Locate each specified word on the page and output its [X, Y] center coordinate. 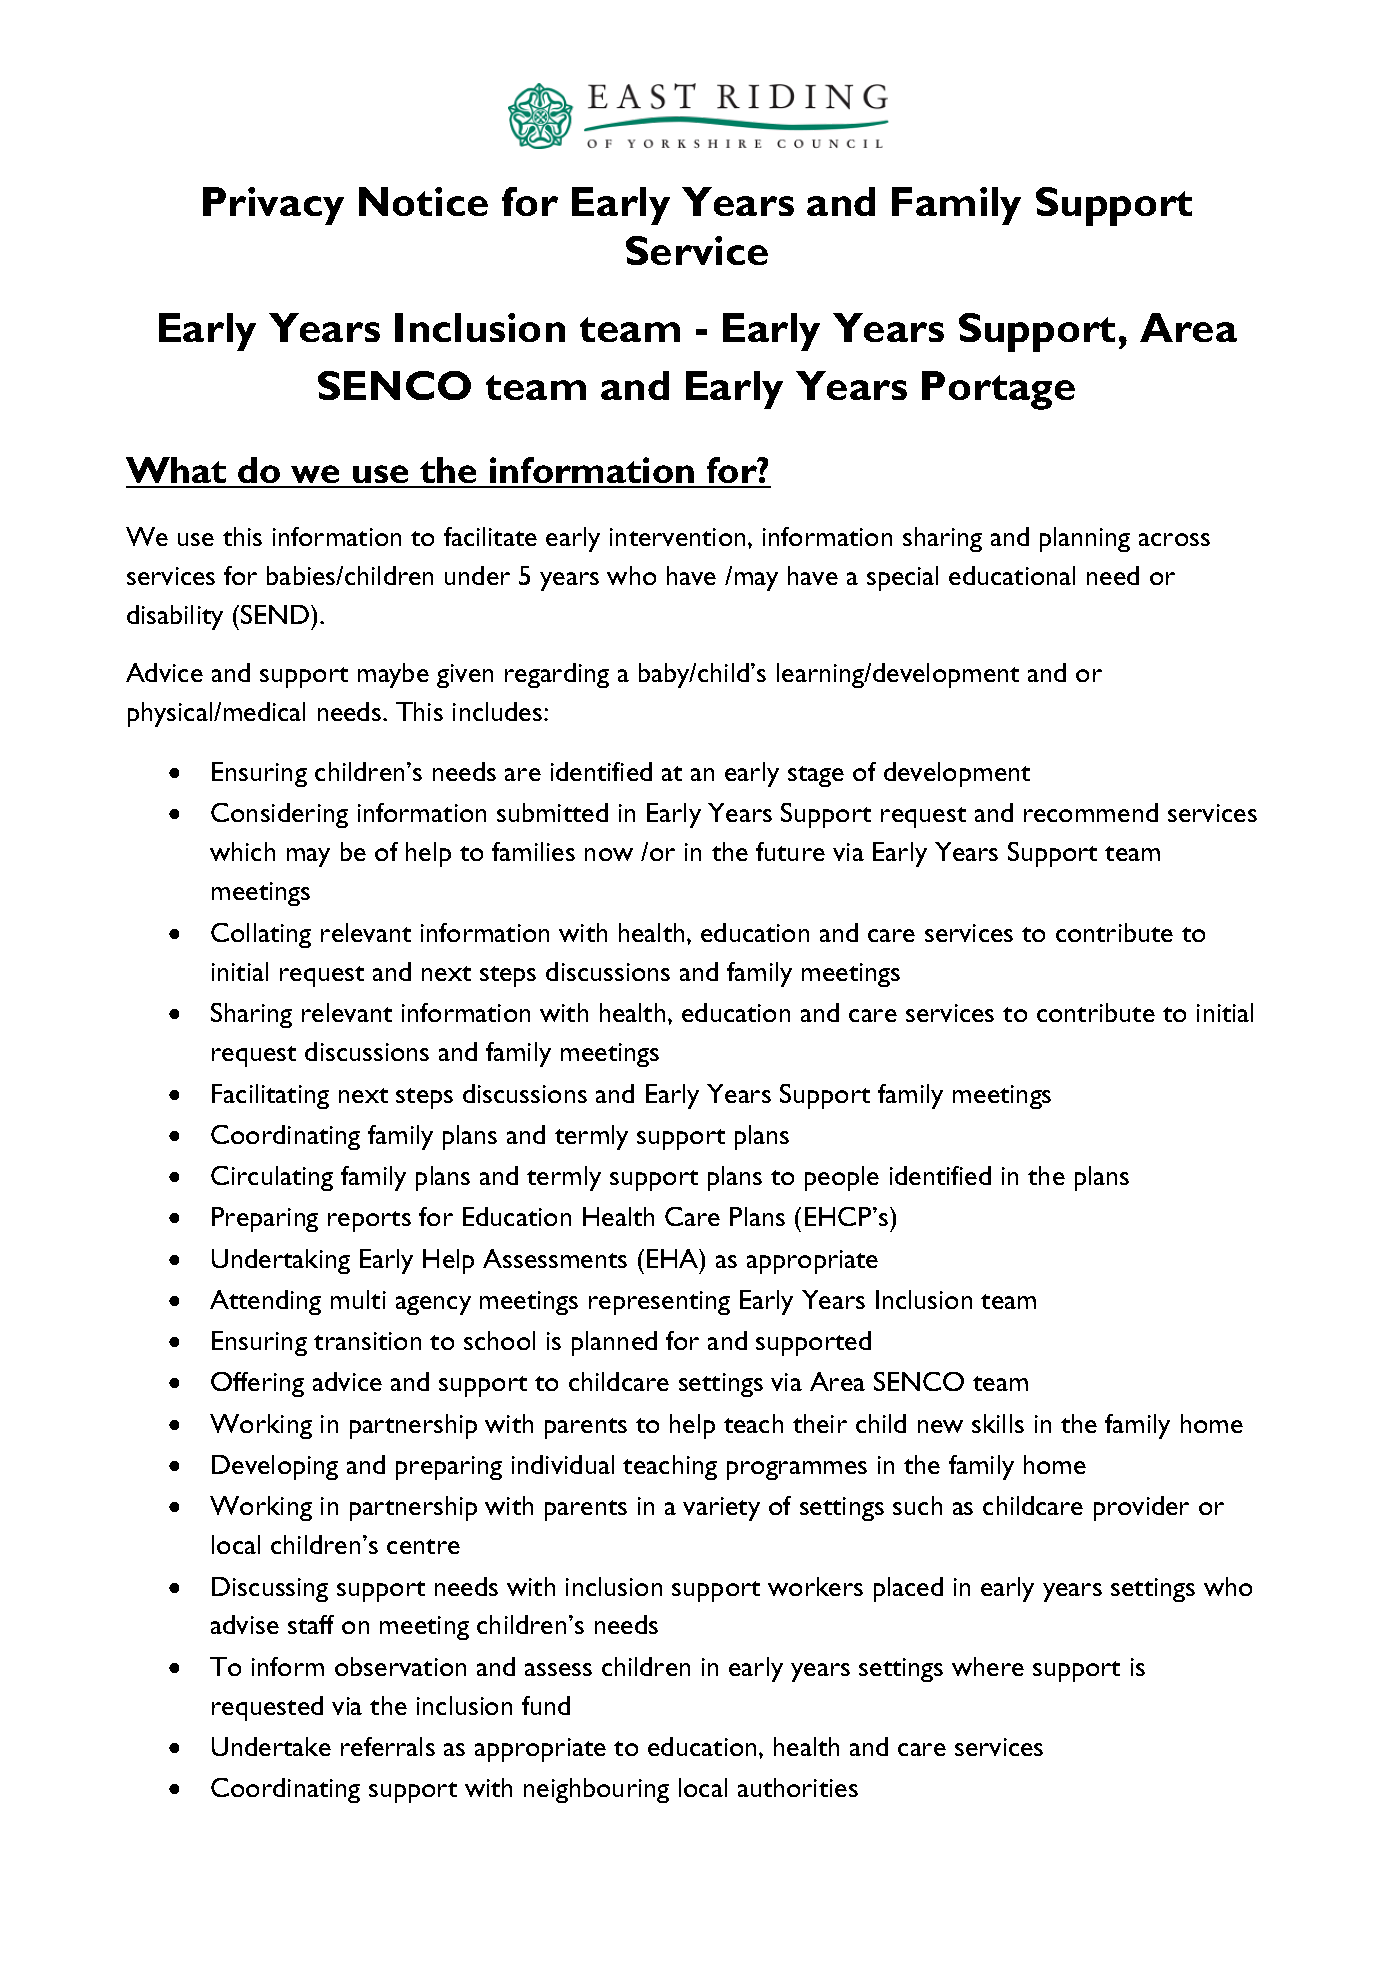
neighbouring [596, 1790]
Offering [257, 1384]
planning [1085, 539]
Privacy [273, 206]
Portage [998, 390]
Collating [261, 935]
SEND [276, 614]
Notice [423, 201]
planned [614, 1343]
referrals [388, 1746]
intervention [677, 537]
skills [998, 1423]
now [609, 854]
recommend [1091, 812]
